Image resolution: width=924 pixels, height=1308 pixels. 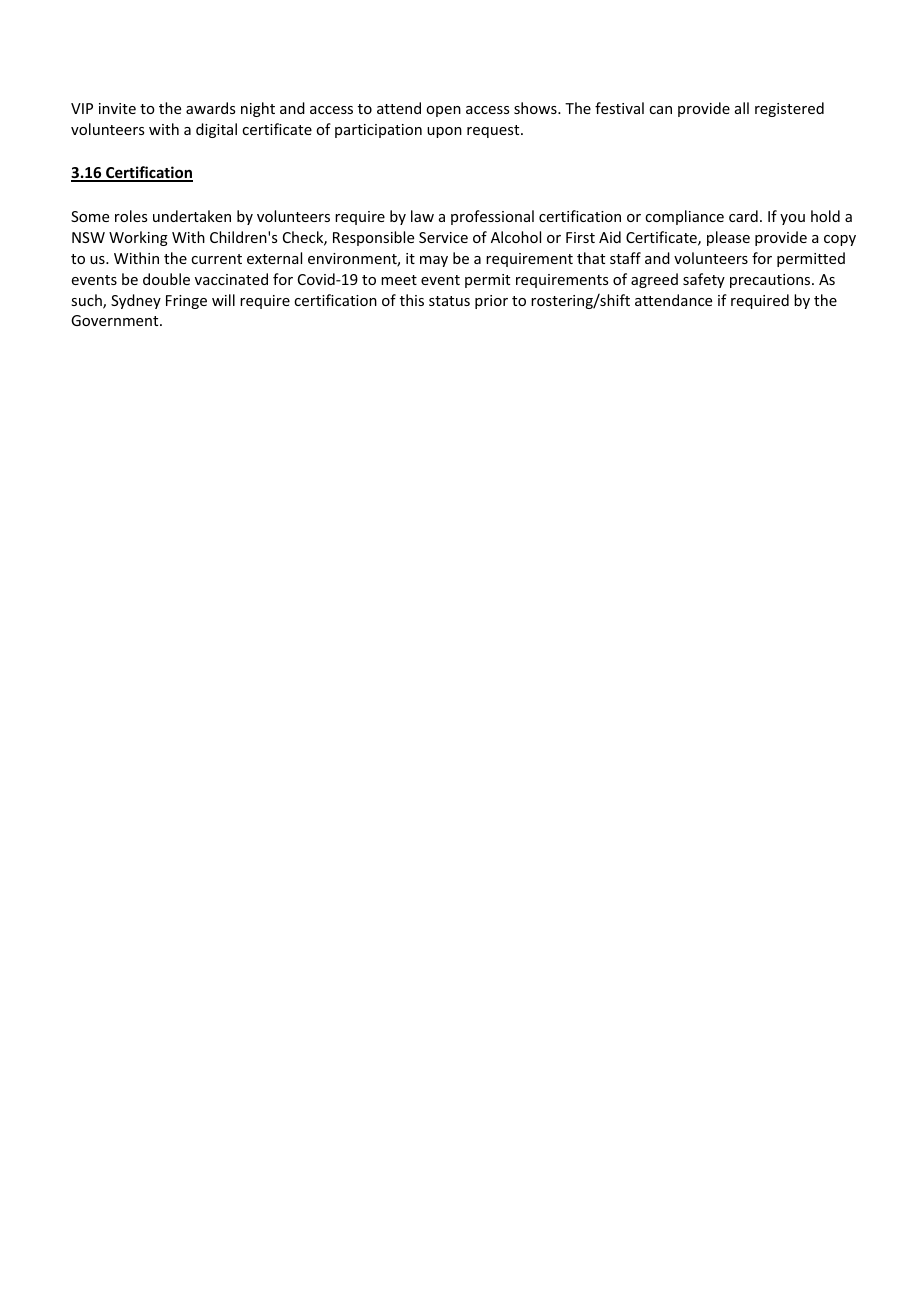 What do you see at coordinates (444, 132) in the image?
I see `upon` at bounding box center [444, 132].
